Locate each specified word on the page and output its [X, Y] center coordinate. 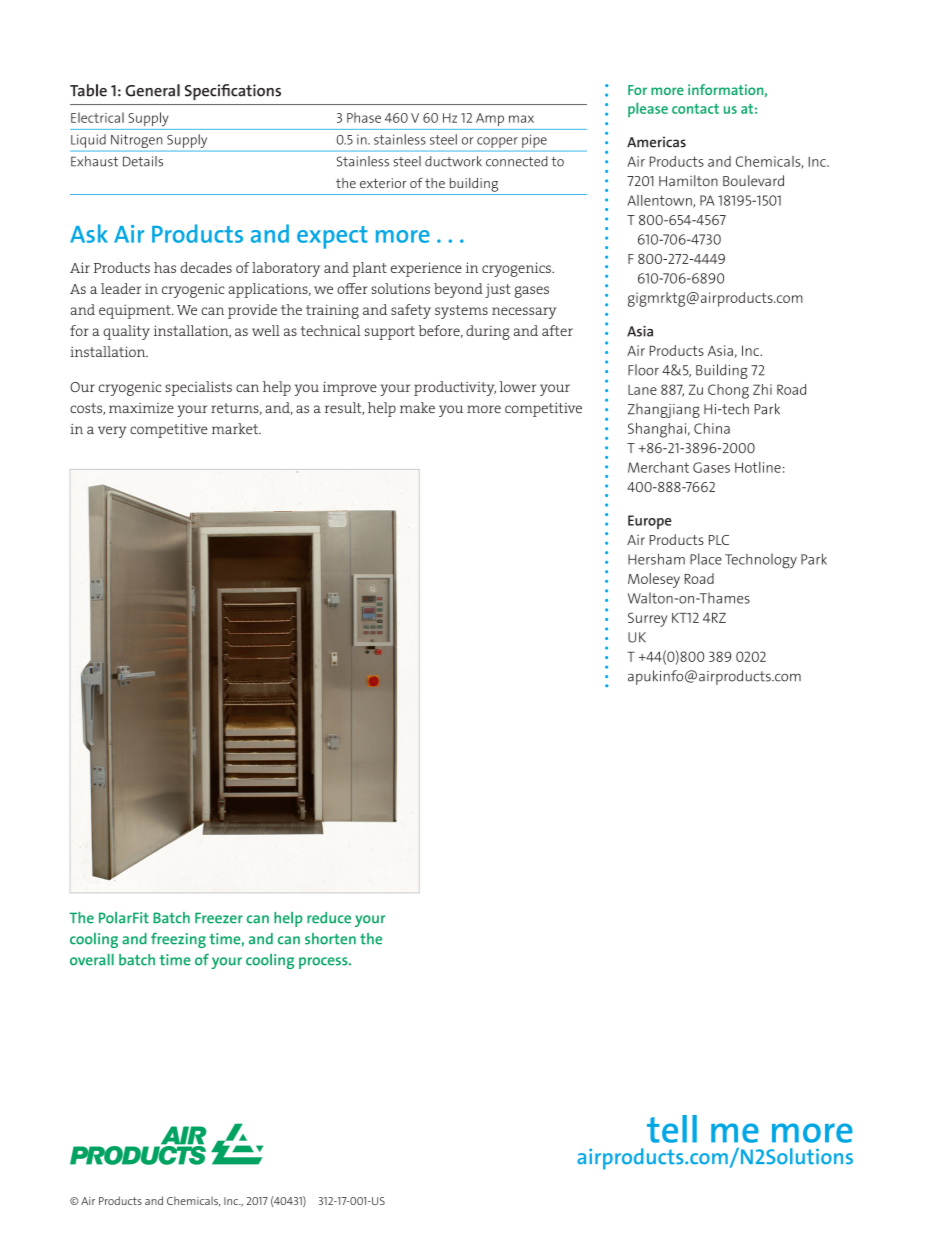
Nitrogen [136, 141]
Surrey [647, 619]
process [324, 963]
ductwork [453, 161]
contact [695, 109]
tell [672, 1129]
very [112, 432]
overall [92, 960]
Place [706, 559]
